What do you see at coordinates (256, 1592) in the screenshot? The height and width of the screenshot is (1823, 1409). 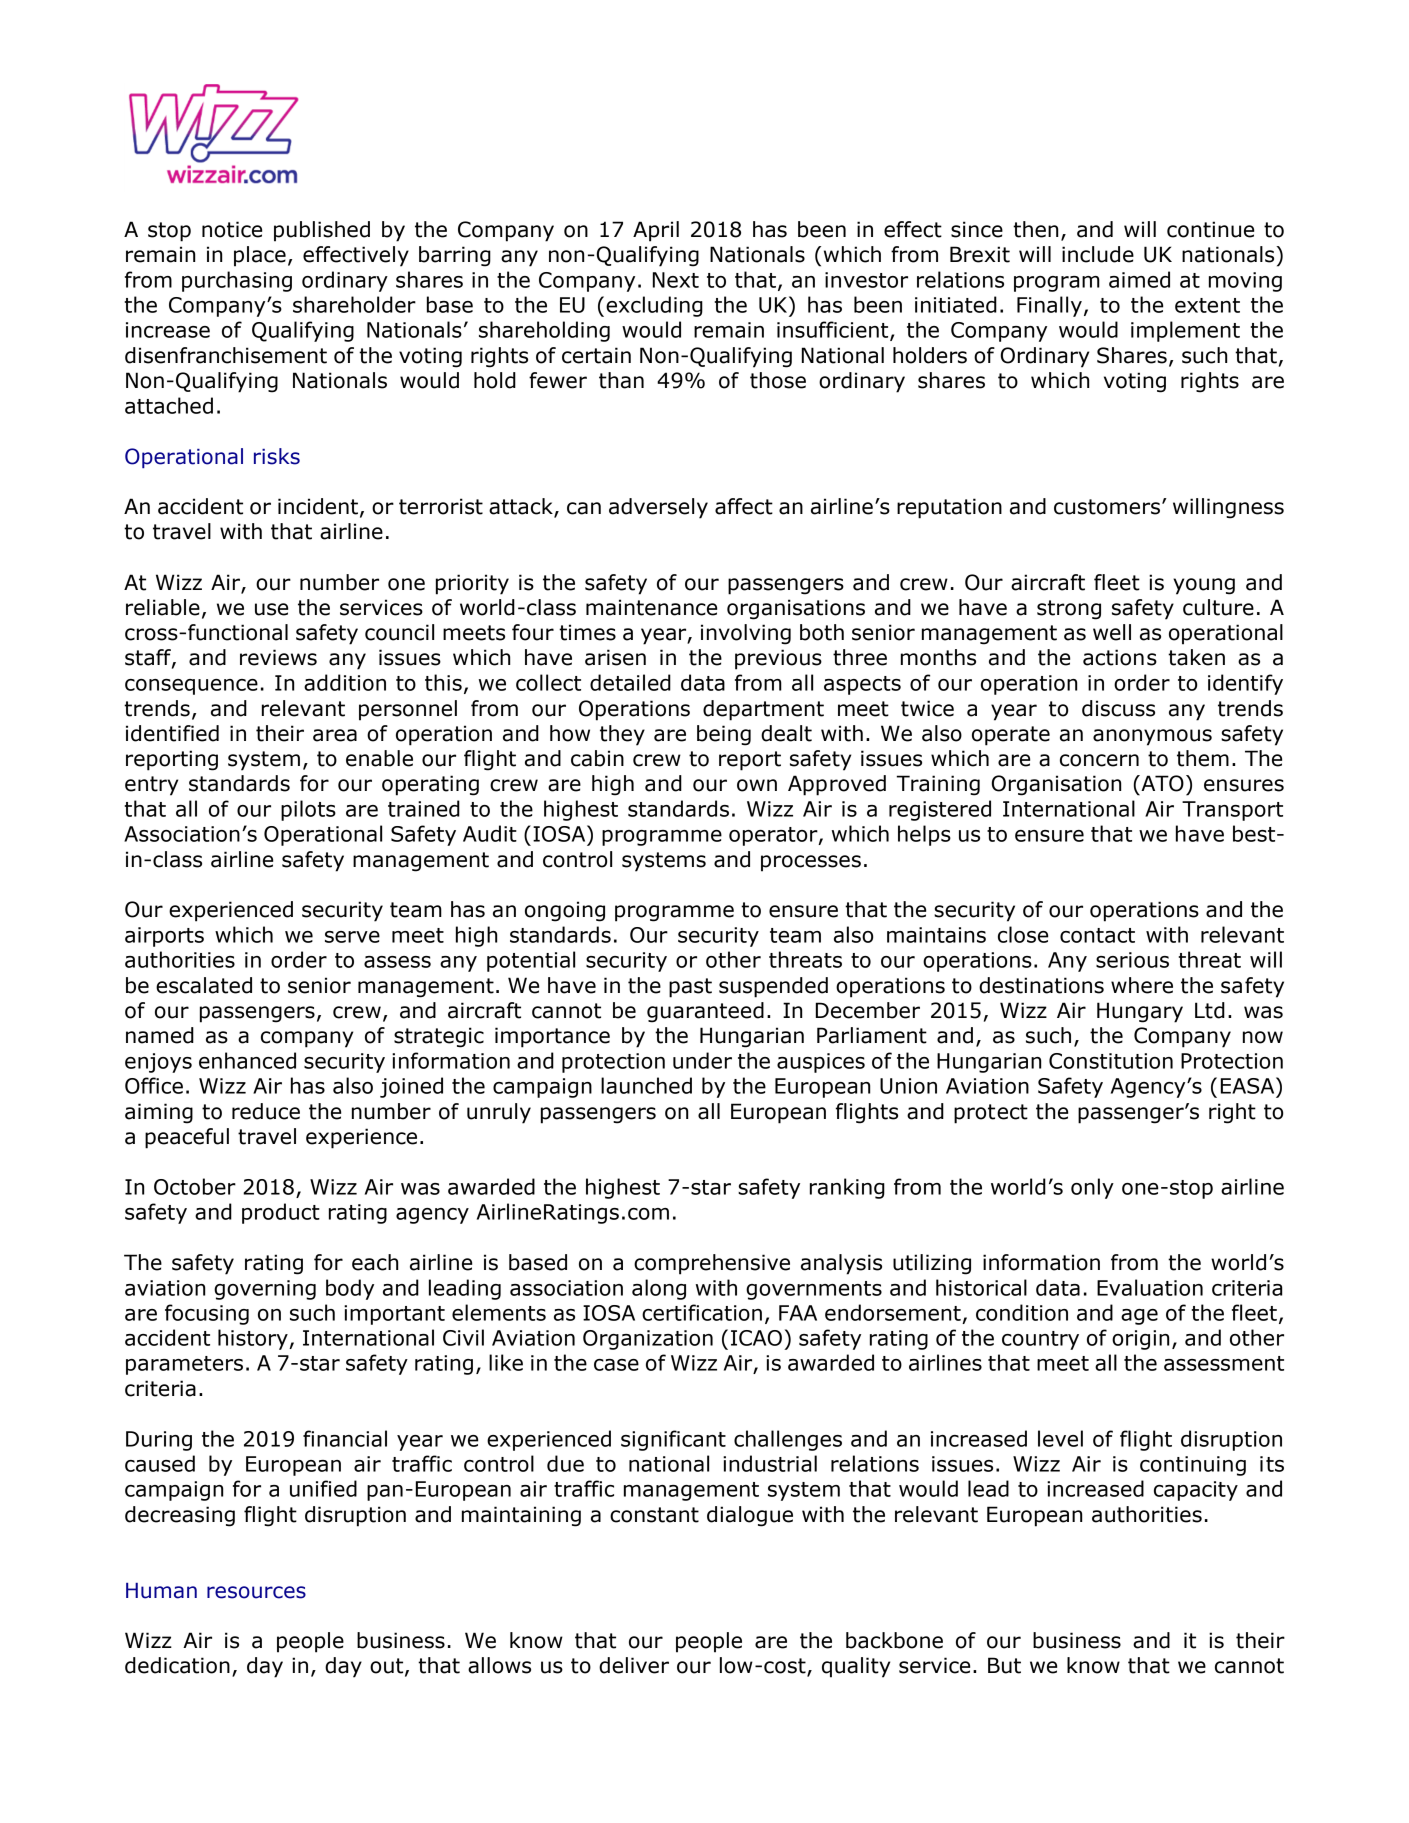 I see `resources` at bounding box center [256, 1592].
